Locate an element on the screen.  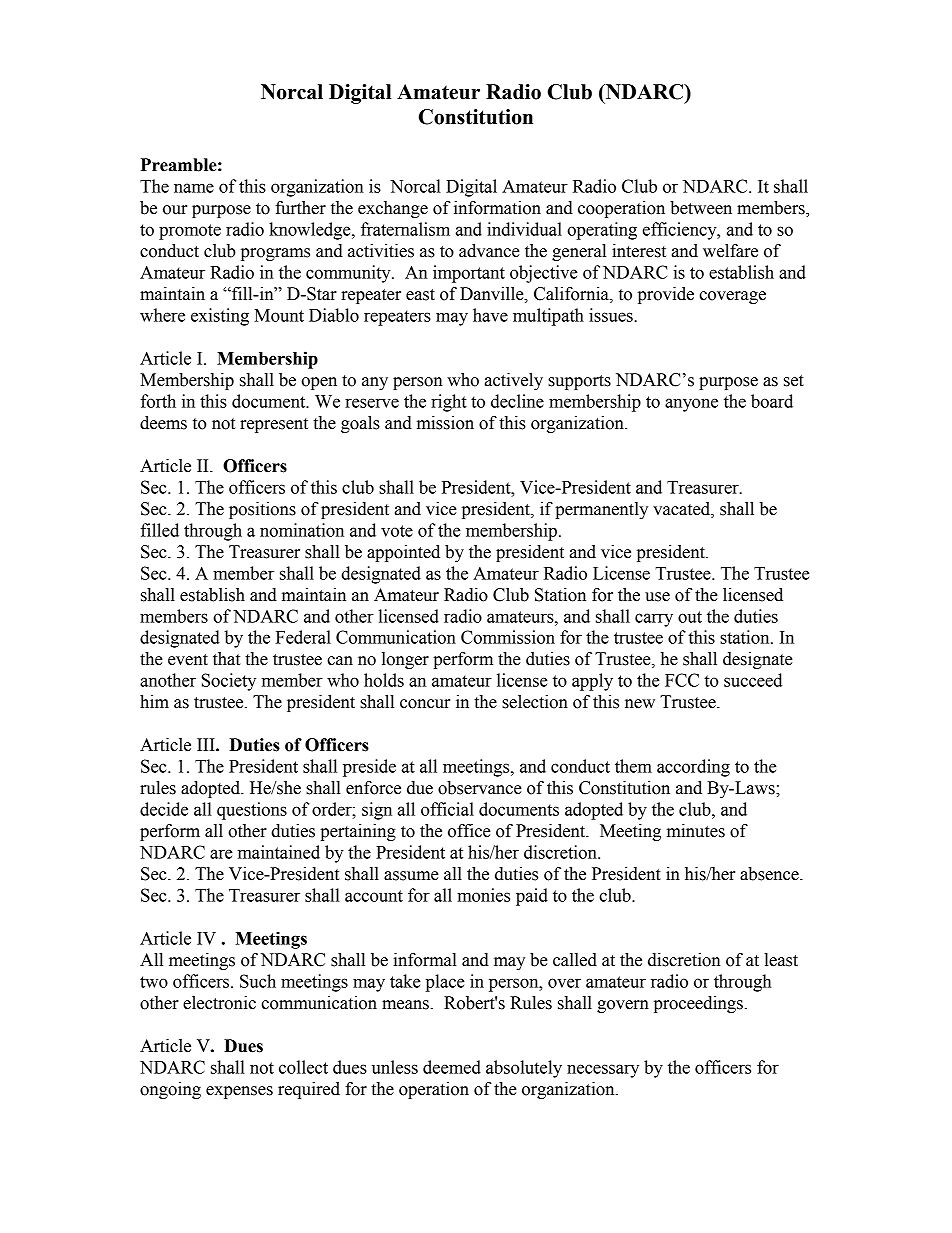
according is located at coordinates (693, 768).
